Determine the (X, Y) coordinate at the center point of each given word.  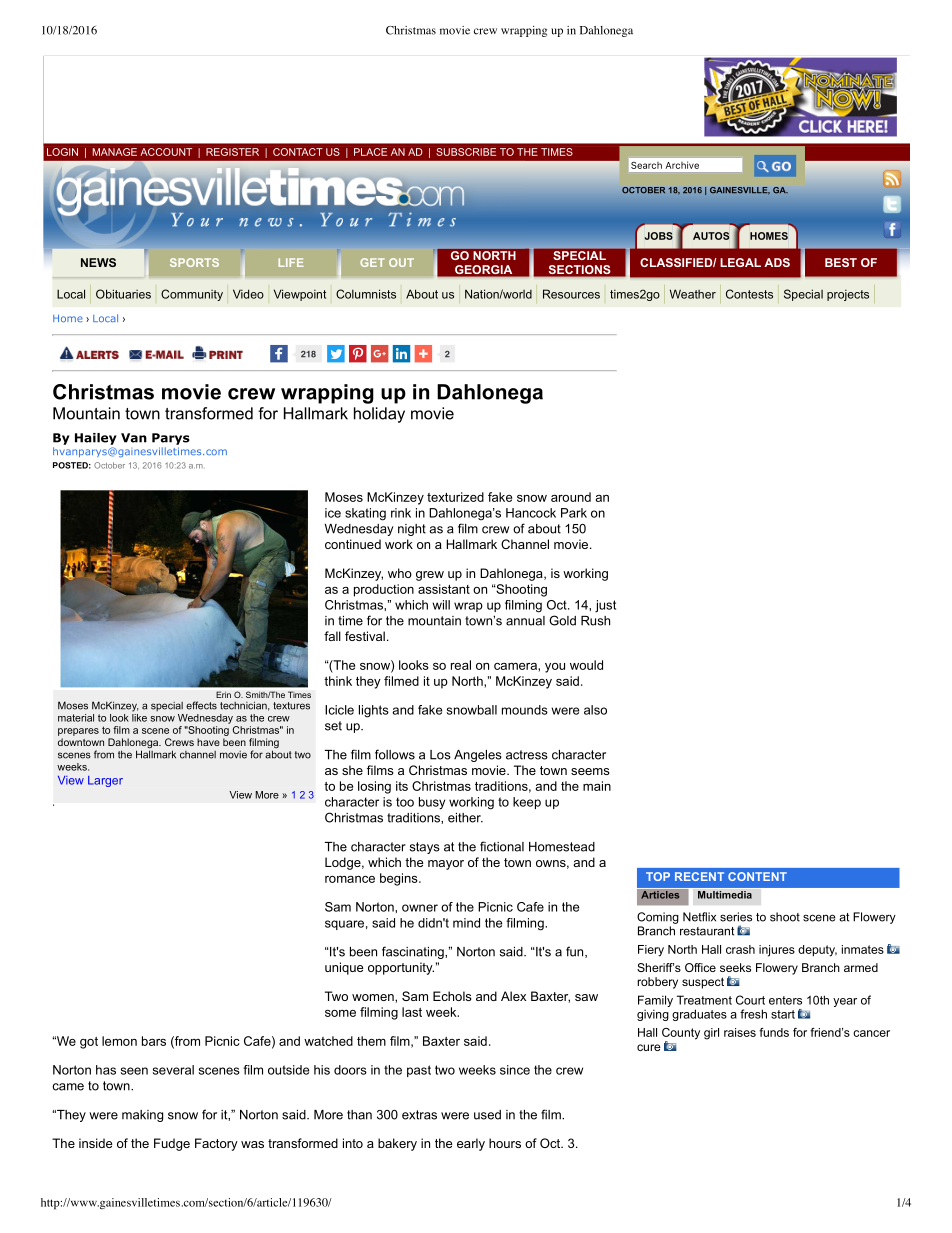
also (595, 710)
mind (466, 923)
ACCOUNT (166, 152)
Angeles (478, 756)
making (142, 1116)
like (139, 716)
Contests (749, 294)
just (605, 606)
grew (430, 576)
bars (154, 1041)
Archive (682, 165)
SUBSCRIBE (466, 152)
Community (192, 295)
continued (353, 544)
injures (777, 951)
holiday (379, 415)
